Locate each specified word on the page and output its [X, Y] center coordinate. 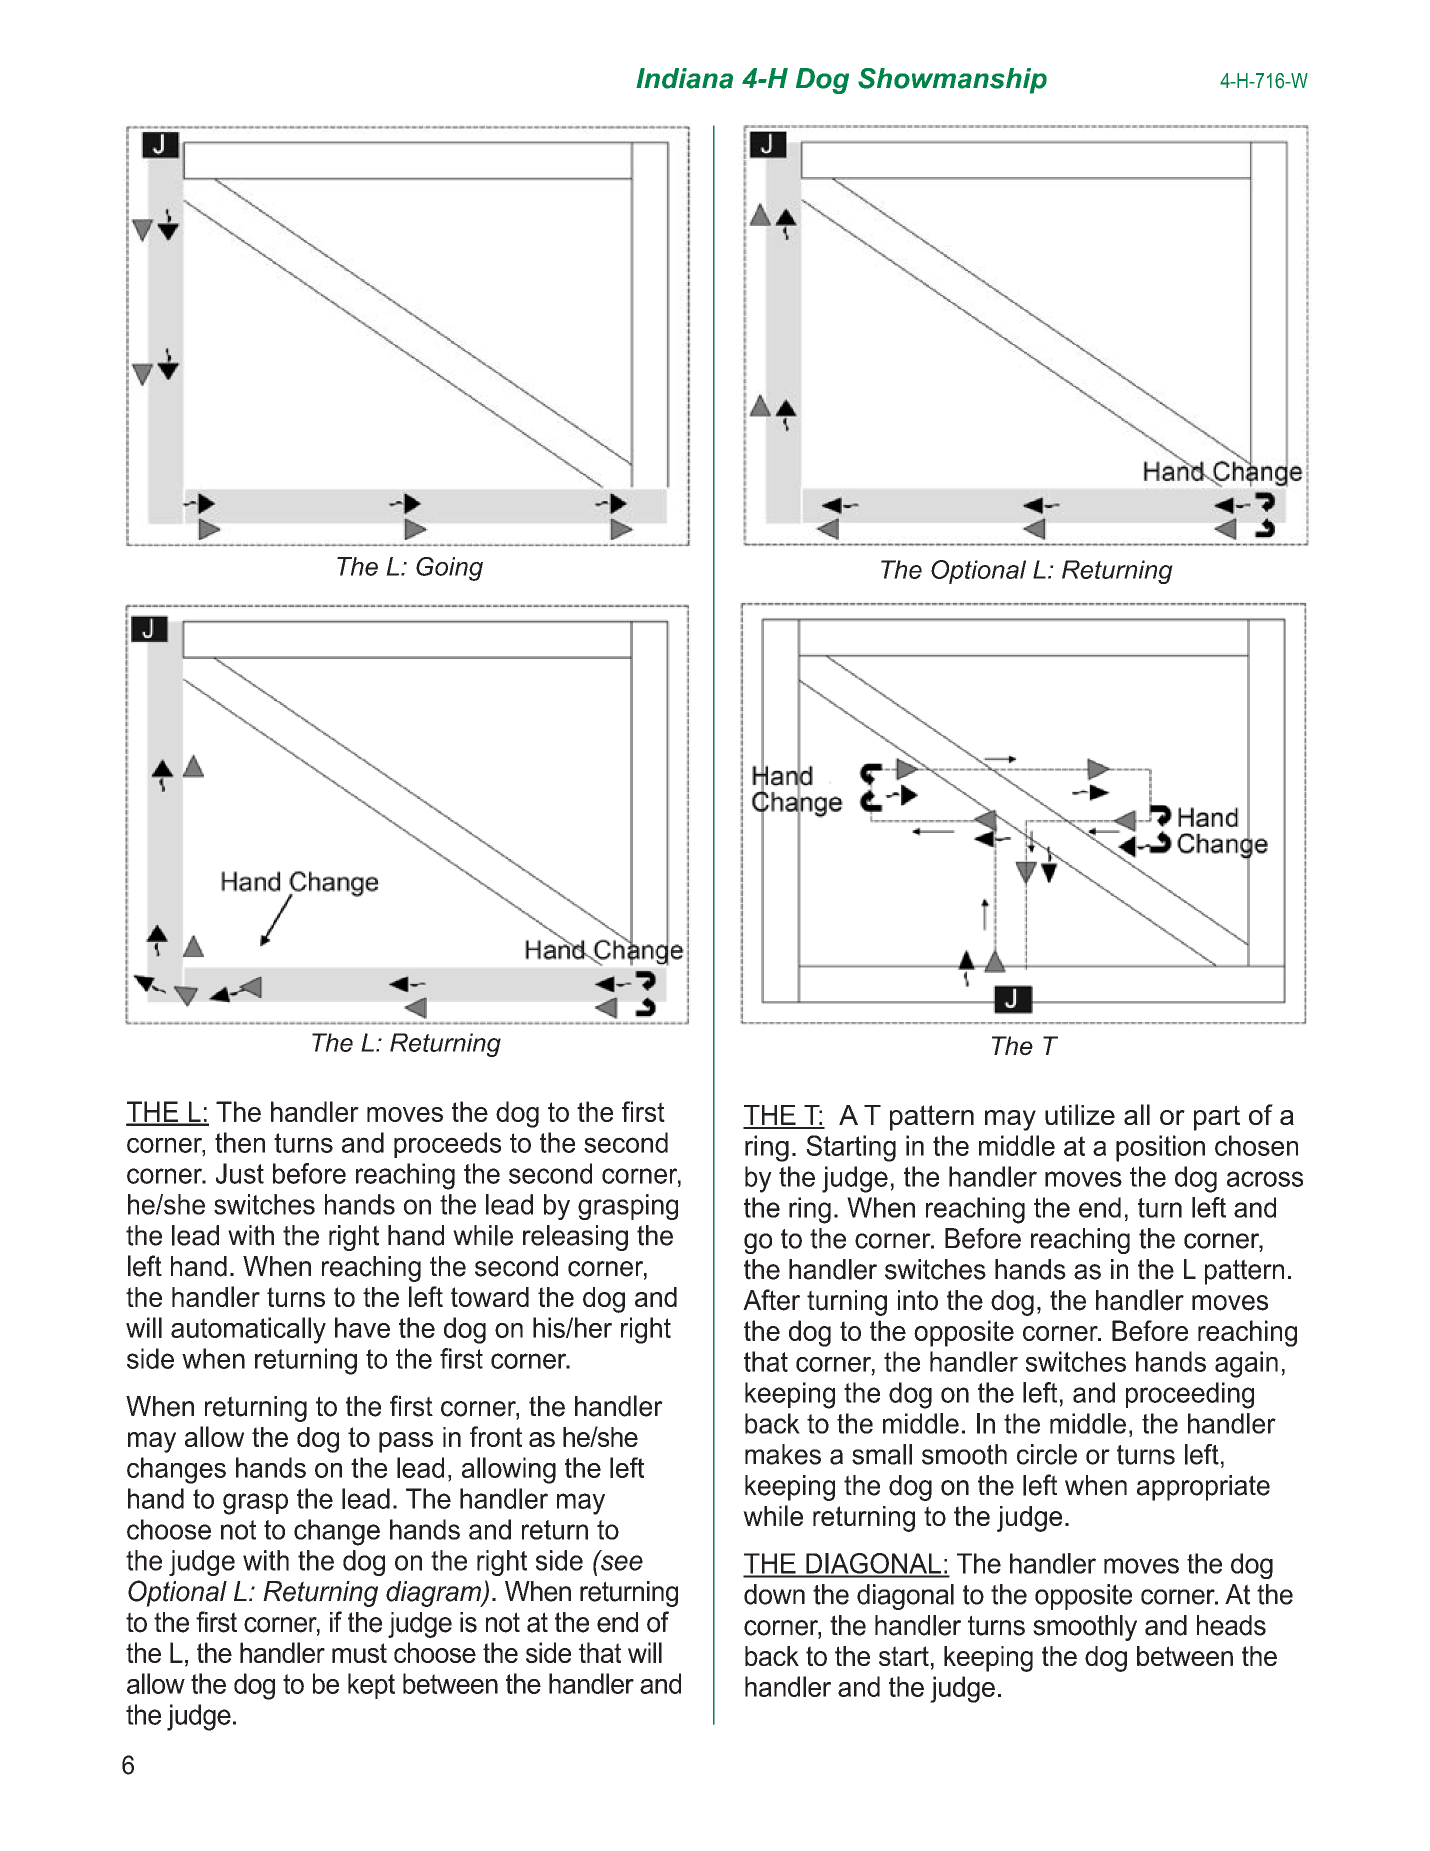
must [359, 1653]
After [771, 1300]
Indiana [684, 78]
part [1217, 1118]
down [774, 1594]
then [240, 1142]
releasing [575, 1238]
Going [449, 569]
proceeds [447, 1145]
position [1160, 1148]
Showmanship [952, 81]
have [362, 1327]
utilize [1080, 1114]
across [1265, 1179]
